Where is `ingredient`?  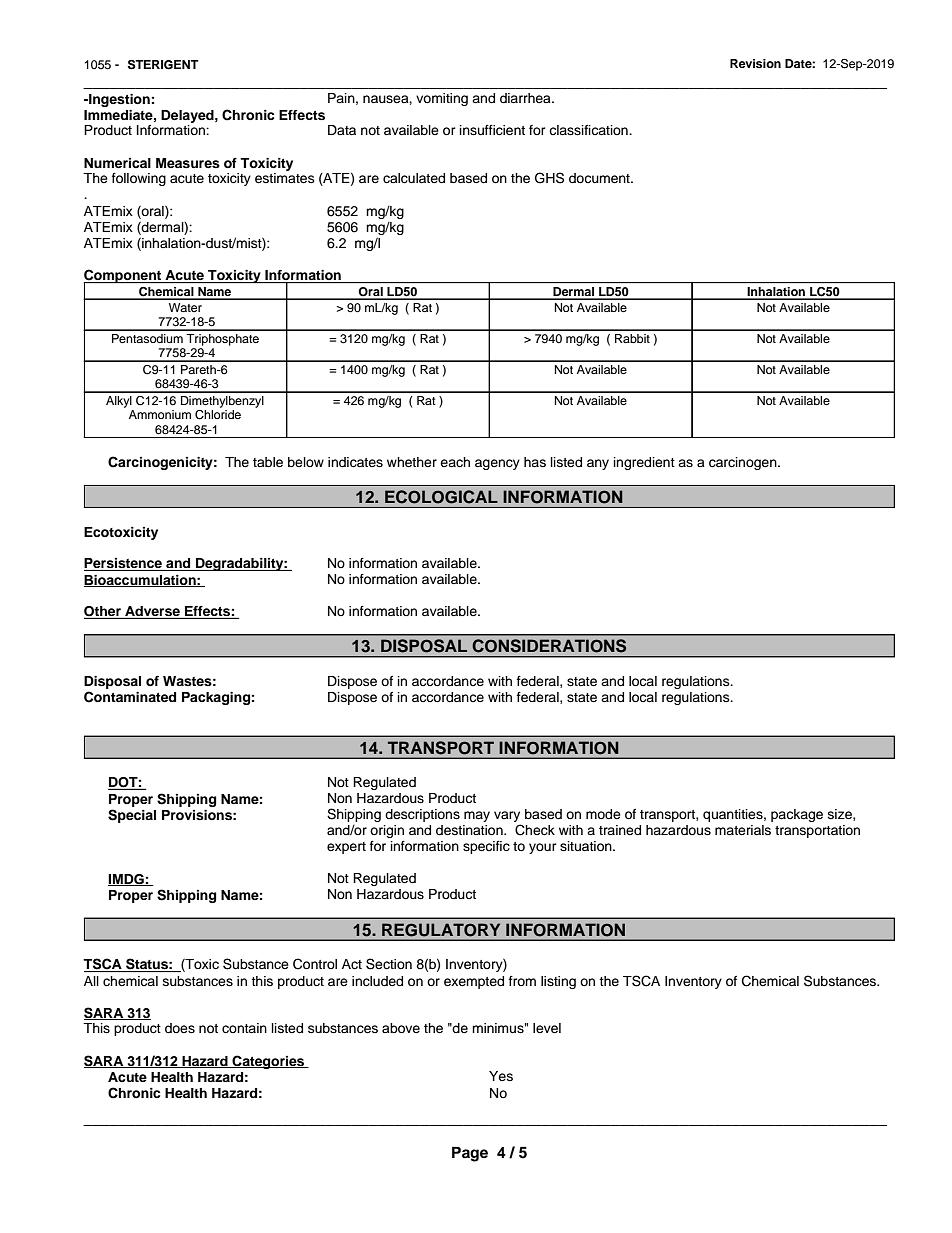
ingredient is located at coordinates (644, 463).
